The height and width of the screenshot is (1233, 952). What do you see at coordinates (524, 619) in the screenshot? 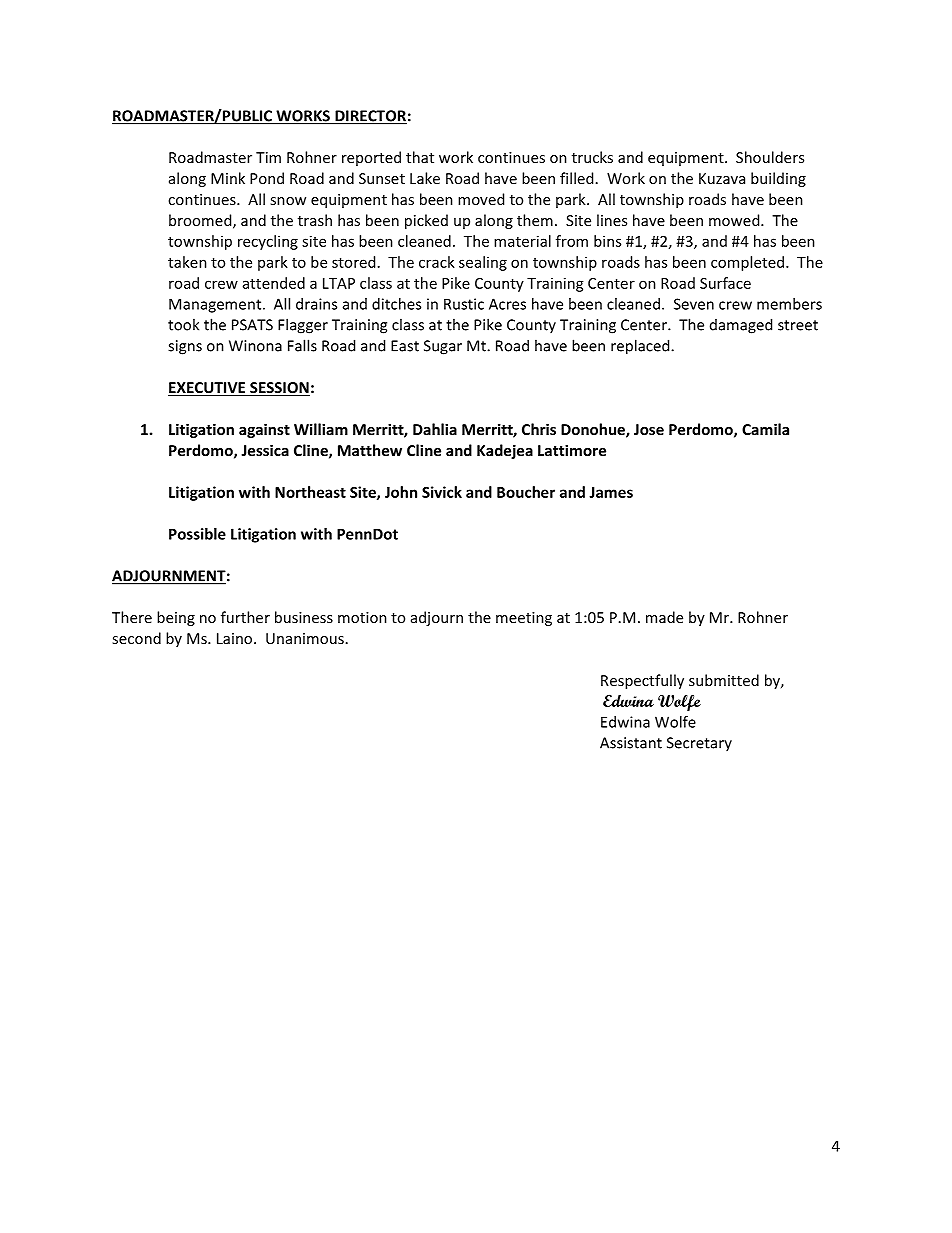
I see `meeting` at bounding box center [524, 619].
